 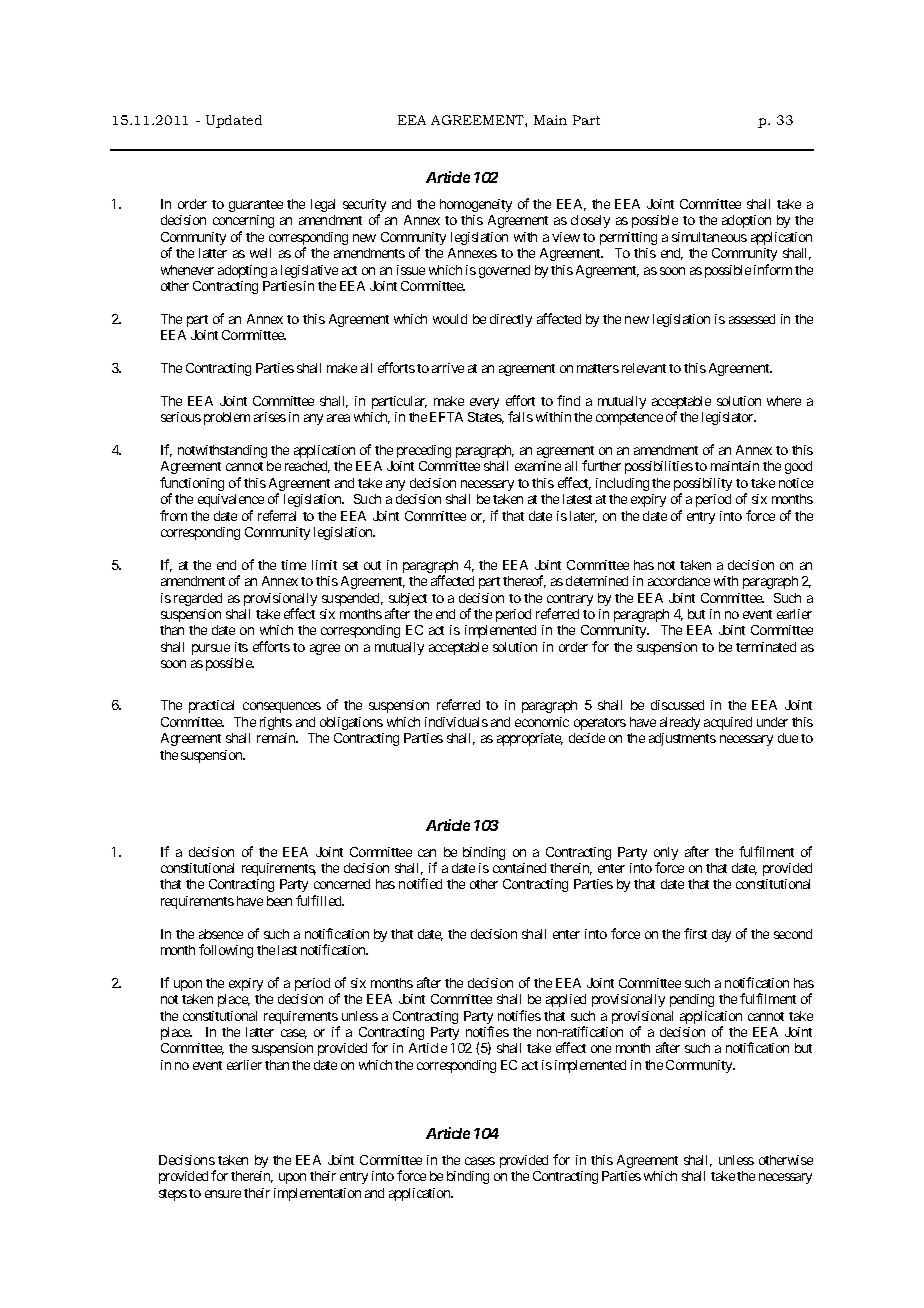 I want to click on simultaneous, so click(x=709, y=237).
